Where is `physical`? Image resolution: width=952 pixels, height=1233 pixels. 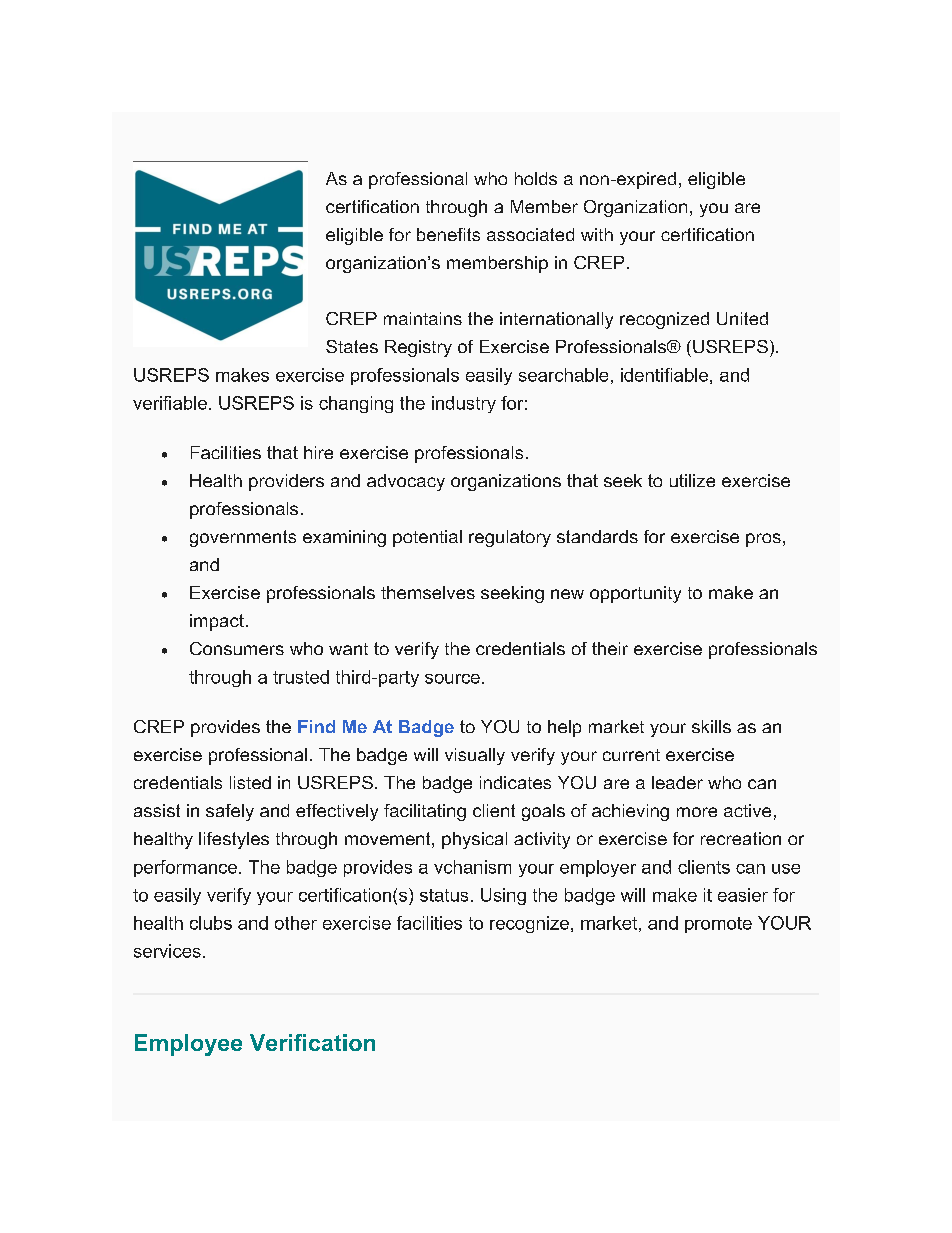
physical is located at coordinates (474, 840).
